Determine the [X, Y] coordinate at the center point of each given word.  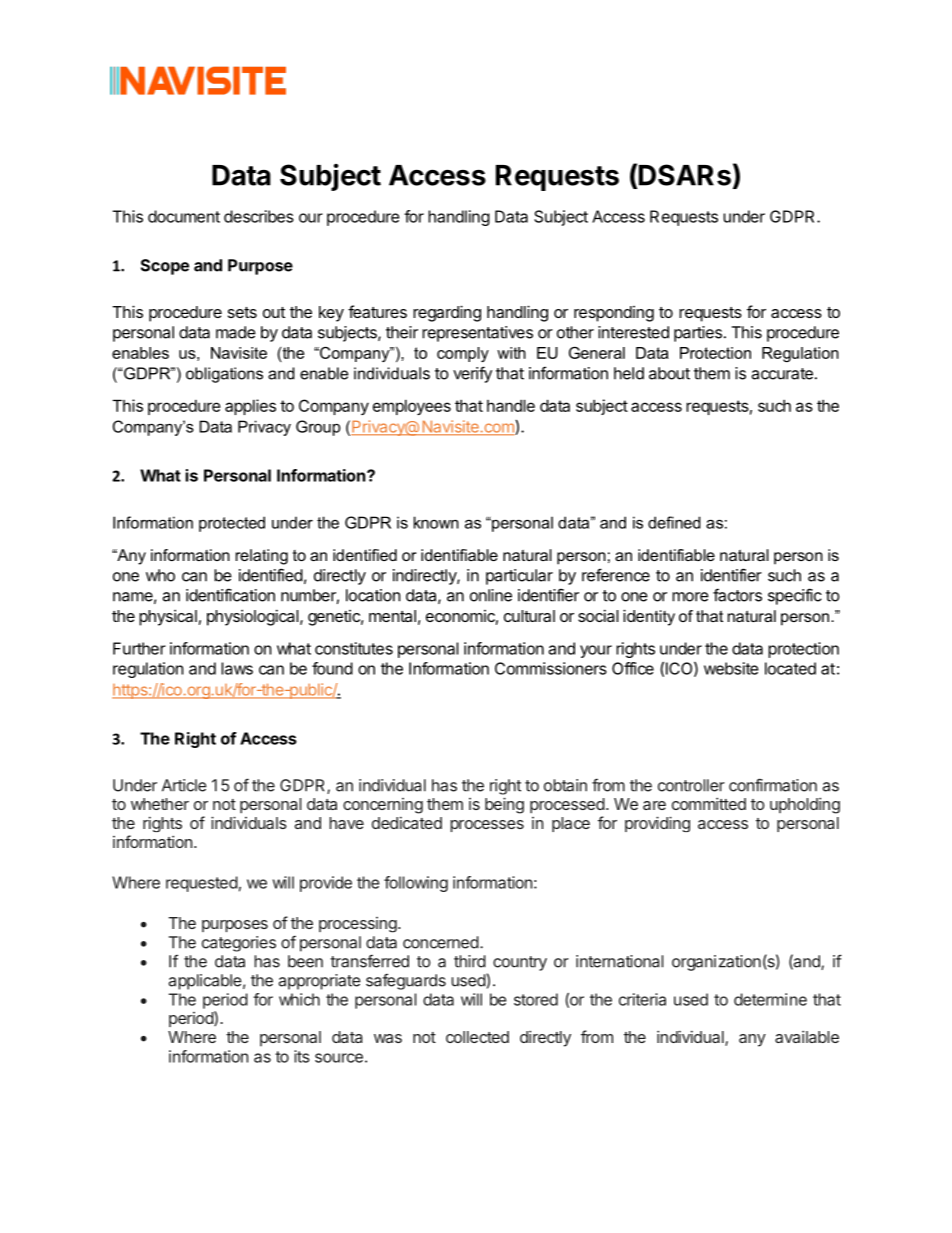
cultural [529, 616]
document [184, 216]
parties [698, 334]
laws [237, 668]
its [302, 1056]
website [731, 668]
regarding [447, 313]
